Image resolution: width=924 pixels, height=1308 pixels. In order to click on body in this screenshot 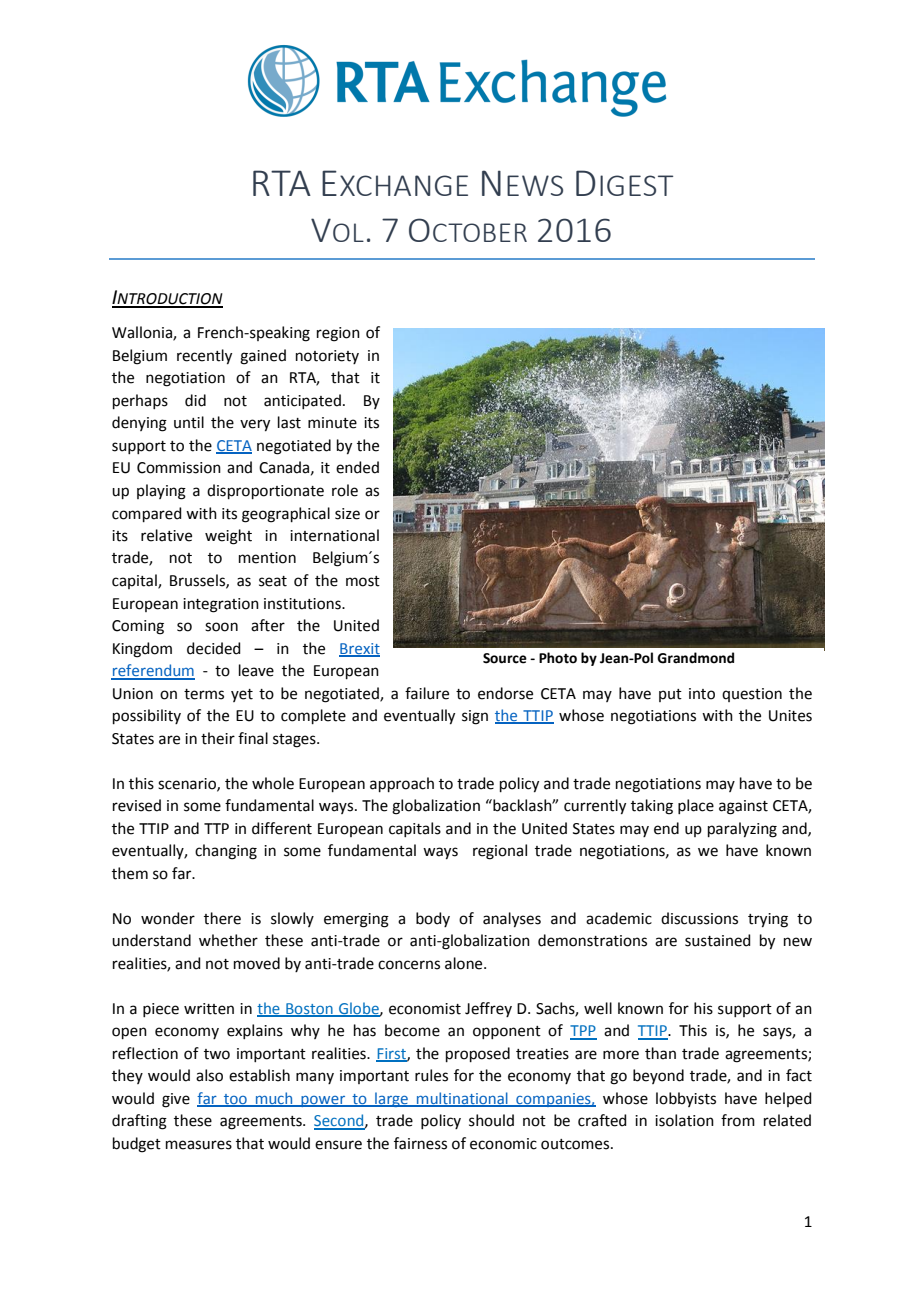, I will do `click(433, 919)`.
